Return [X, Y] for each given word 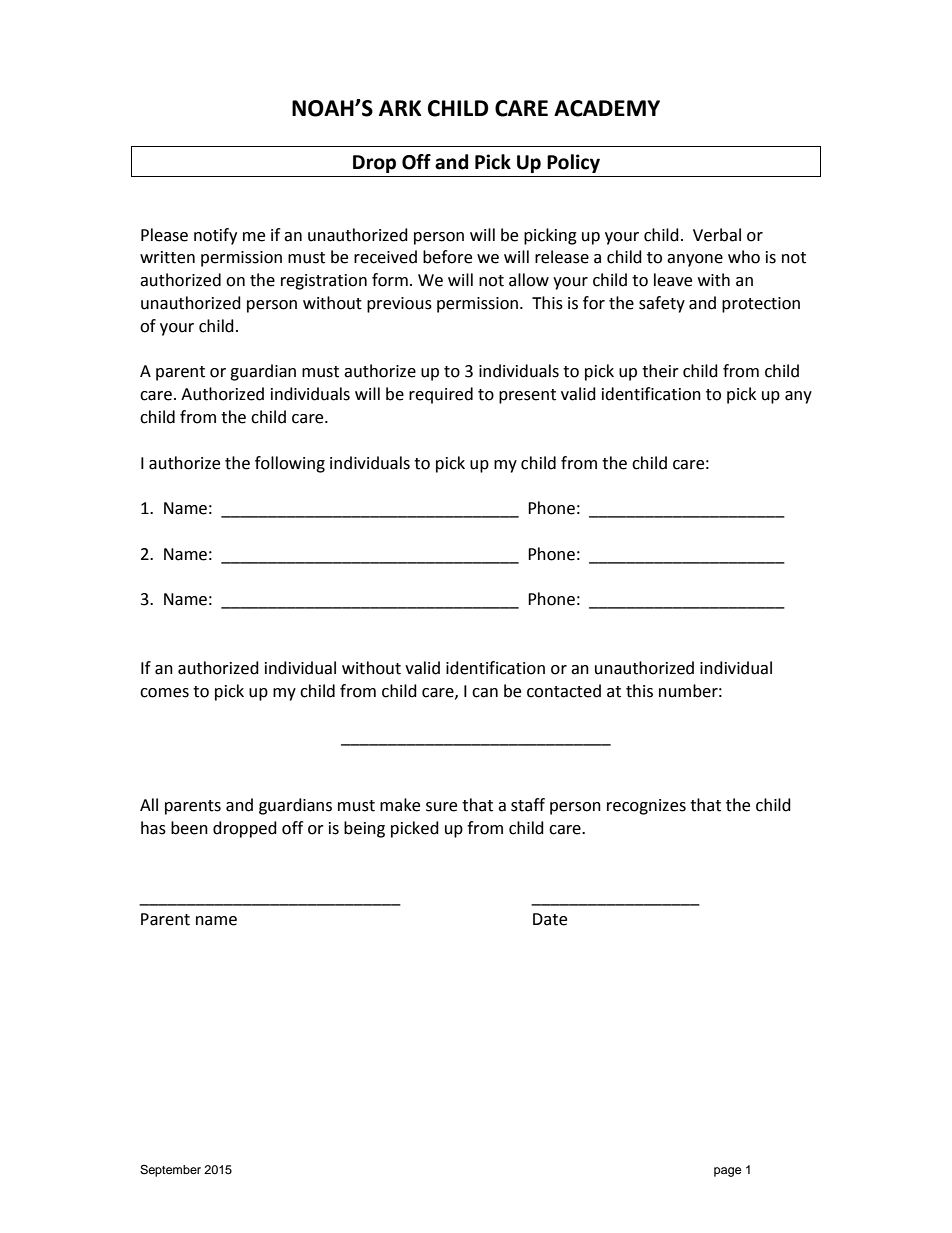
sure [441, 807]
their [660, 371]
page [728, 1172]
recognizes [646, 807]
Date [550, 919]
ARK [400, 108]
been [189, 828]
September [170, 1171]
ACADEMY [607, 108]
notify [215, 236]
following [290, 464]
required [441, 395]
